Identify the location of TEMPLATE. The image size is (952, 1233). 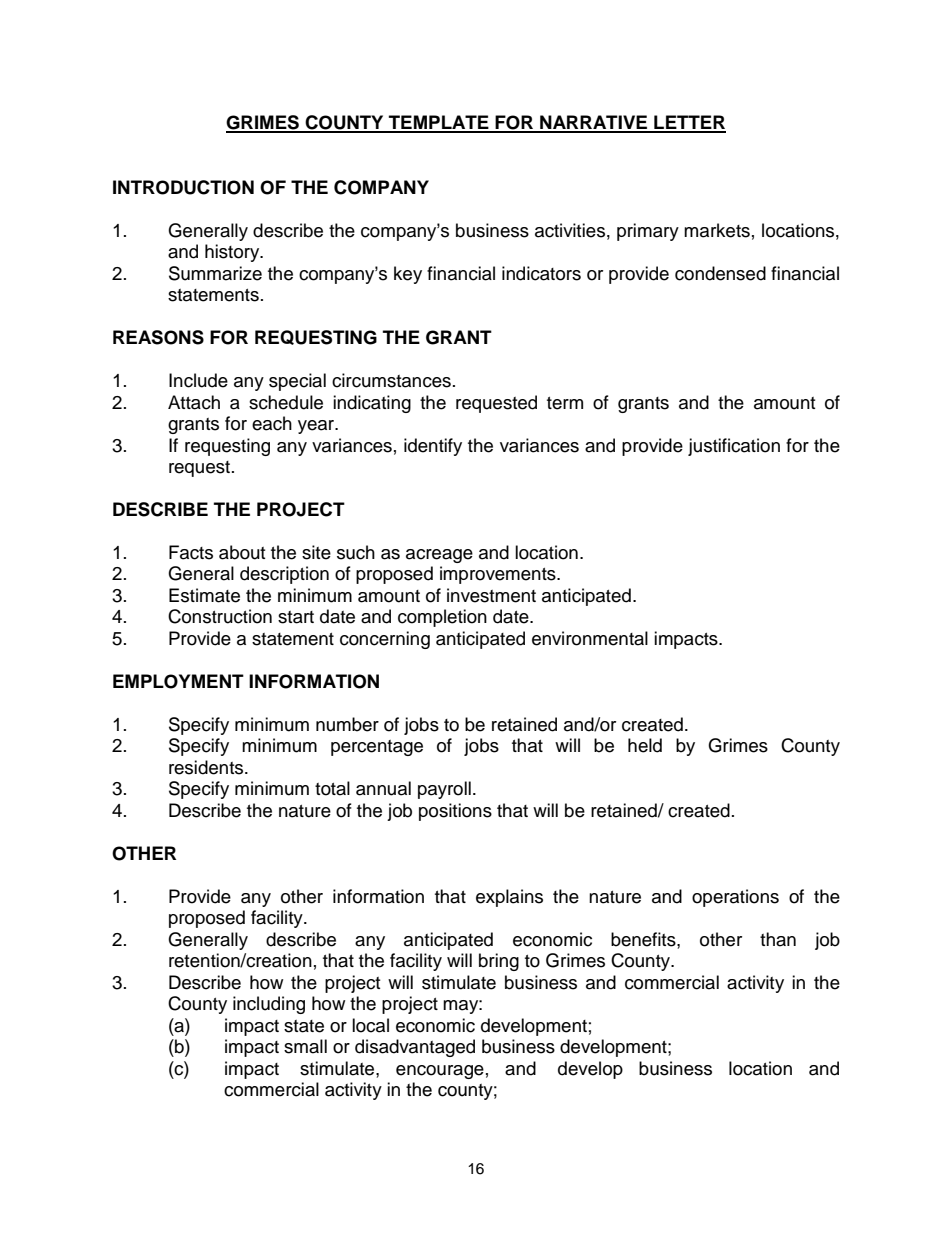
(439, 123).
